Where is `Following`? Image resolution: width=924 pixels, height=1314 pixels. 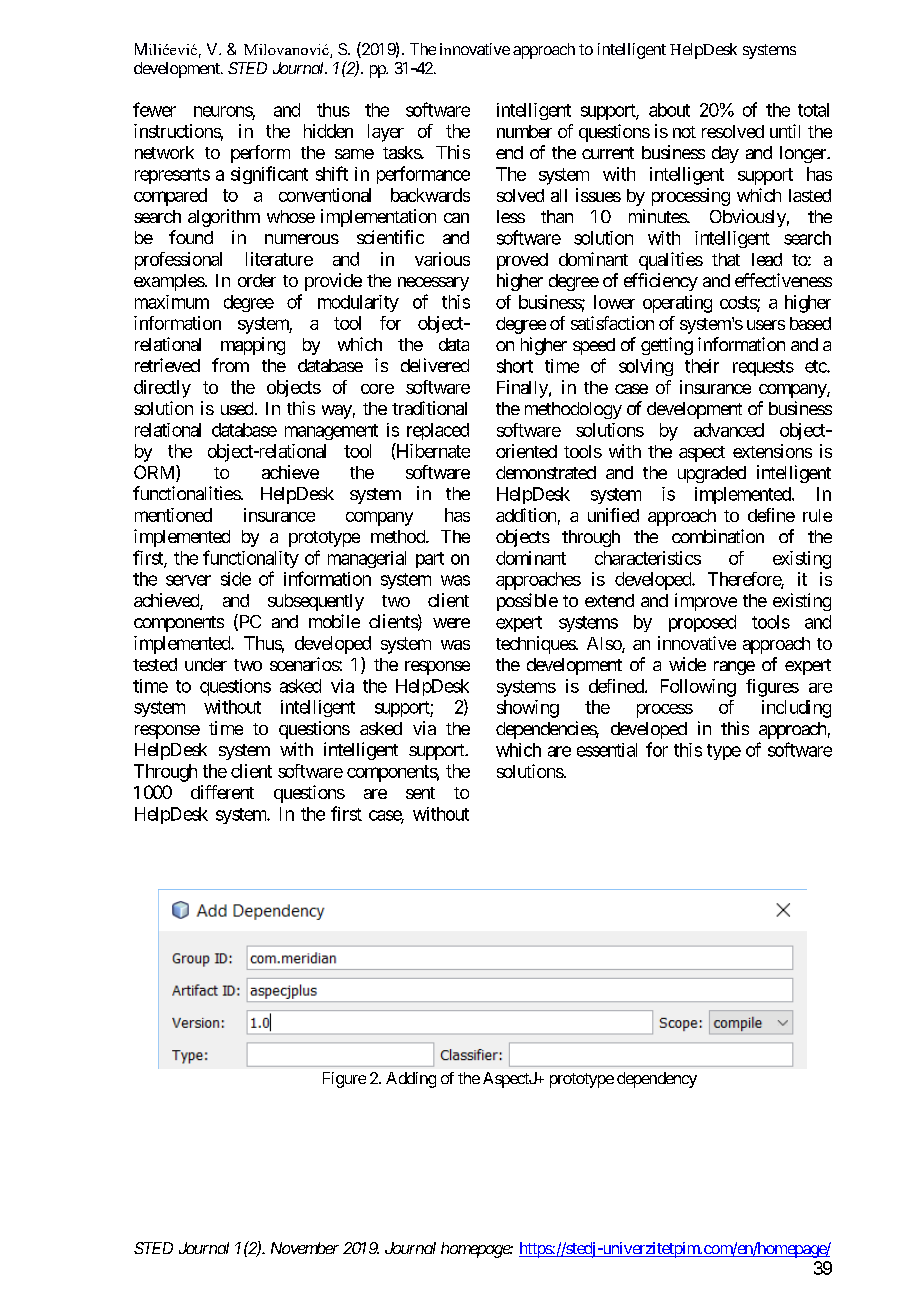 Following is located at coordinates (698, 688).
